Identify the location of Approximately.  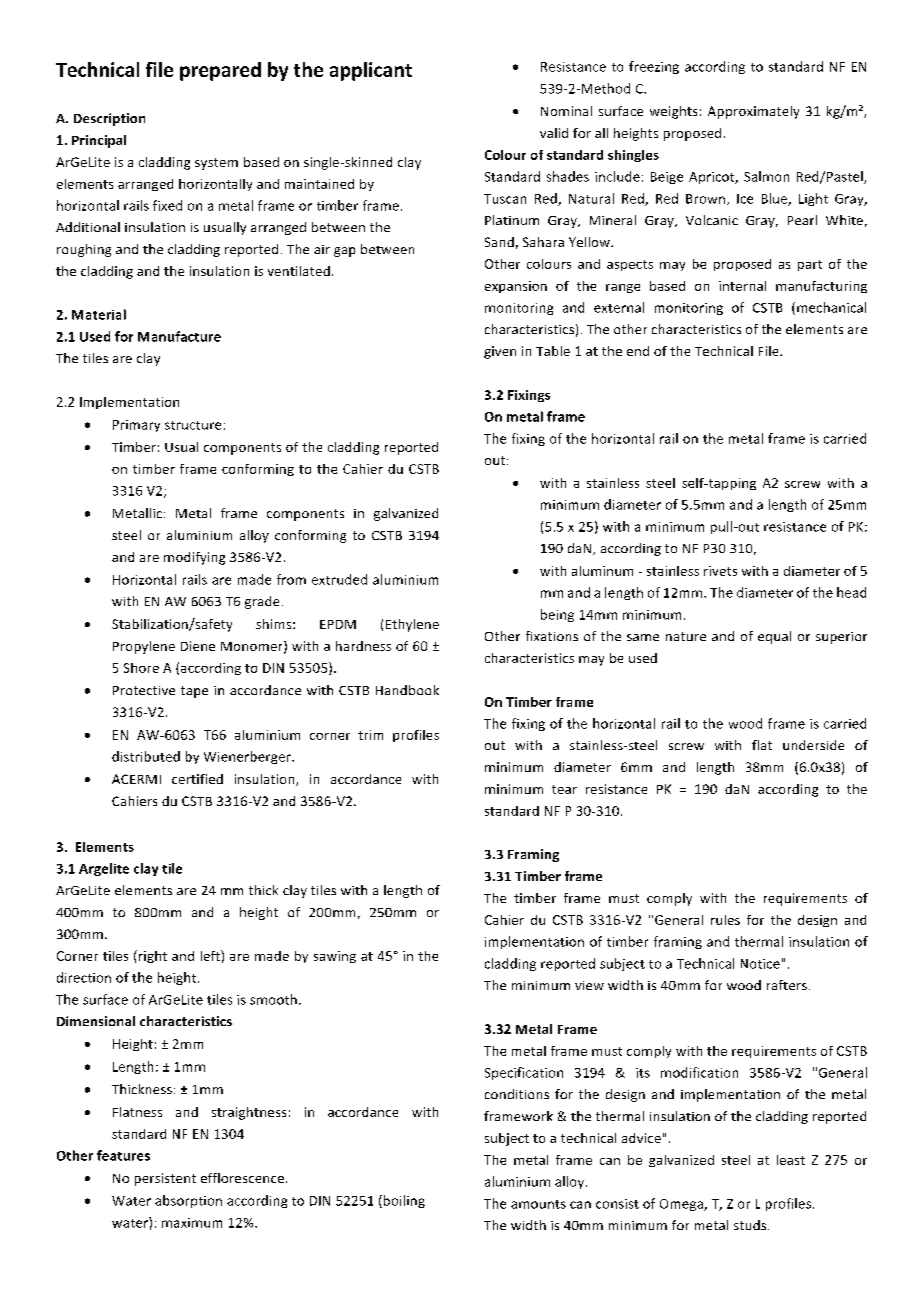
(753, 112).
